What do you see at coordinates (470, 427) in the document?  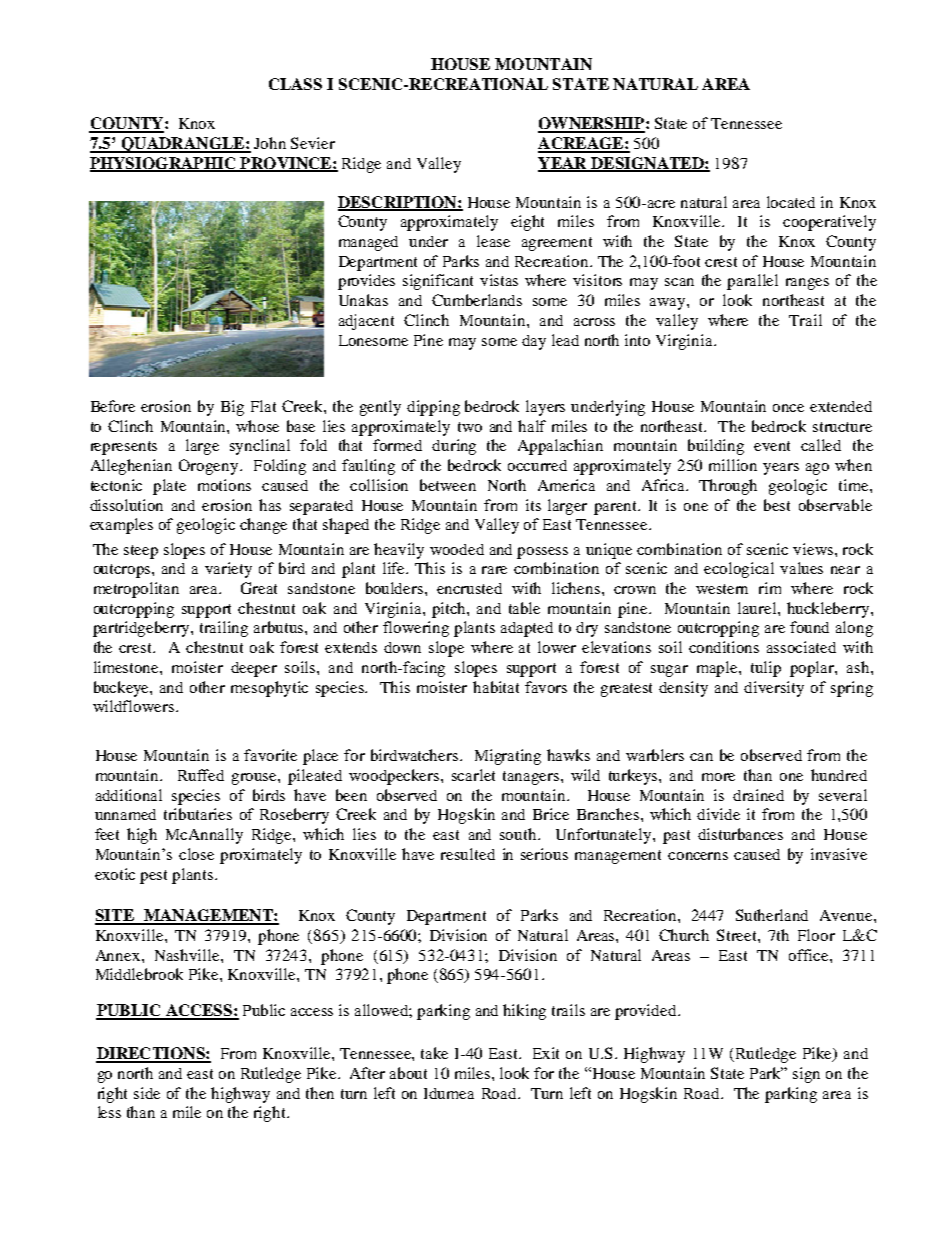 I see `two` at bounding box center [470, 427].
